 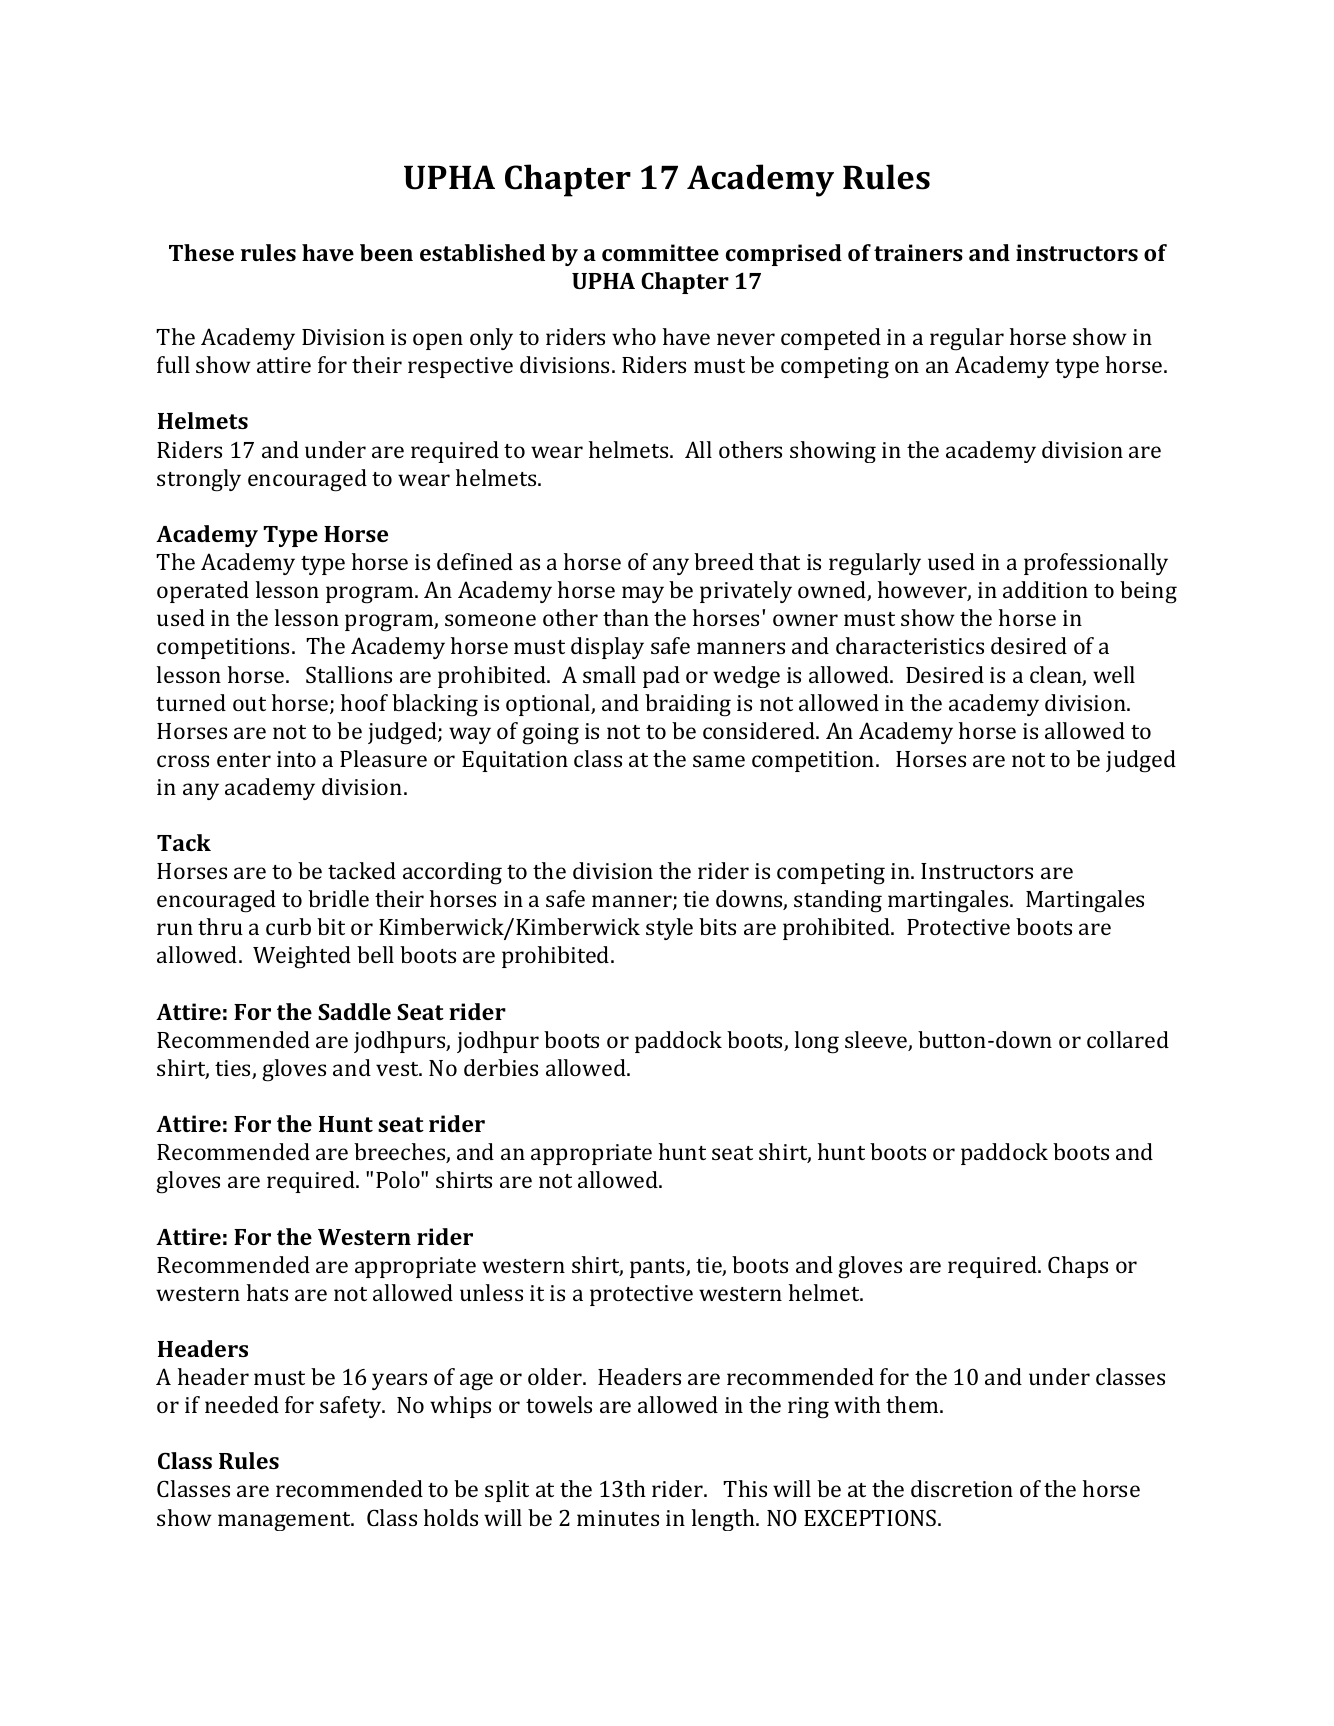 What do you see at coordinates (285, 1521) in the screenshot?
I see `management` at bounding box center [285, 1521].
